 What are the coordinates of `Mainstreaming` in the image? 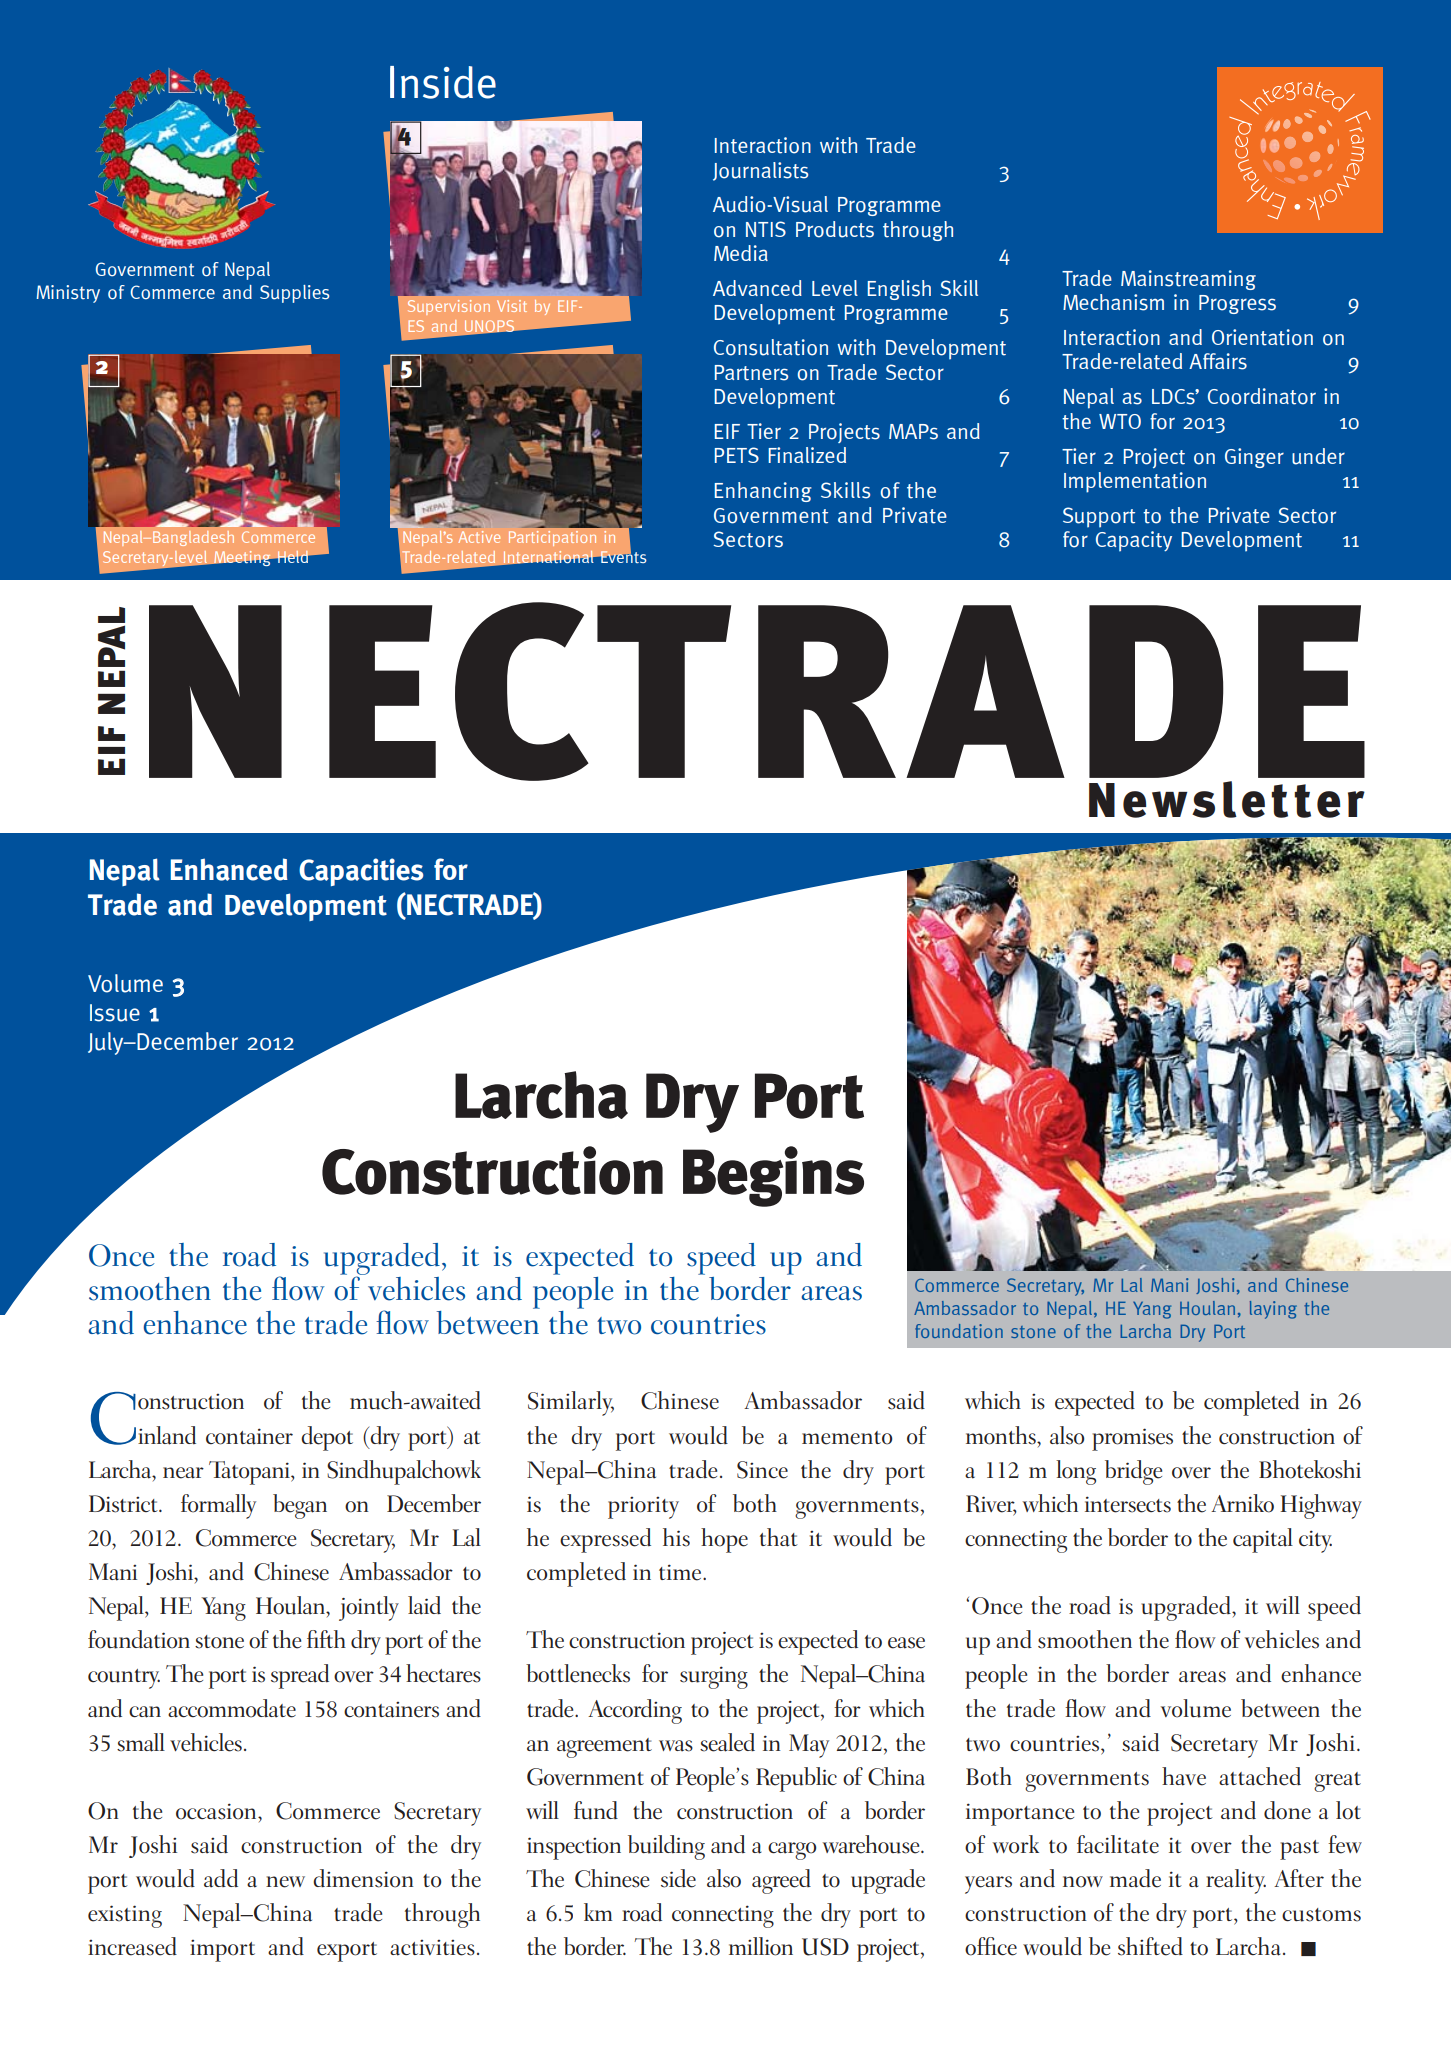 It's located at (1188, 280).
